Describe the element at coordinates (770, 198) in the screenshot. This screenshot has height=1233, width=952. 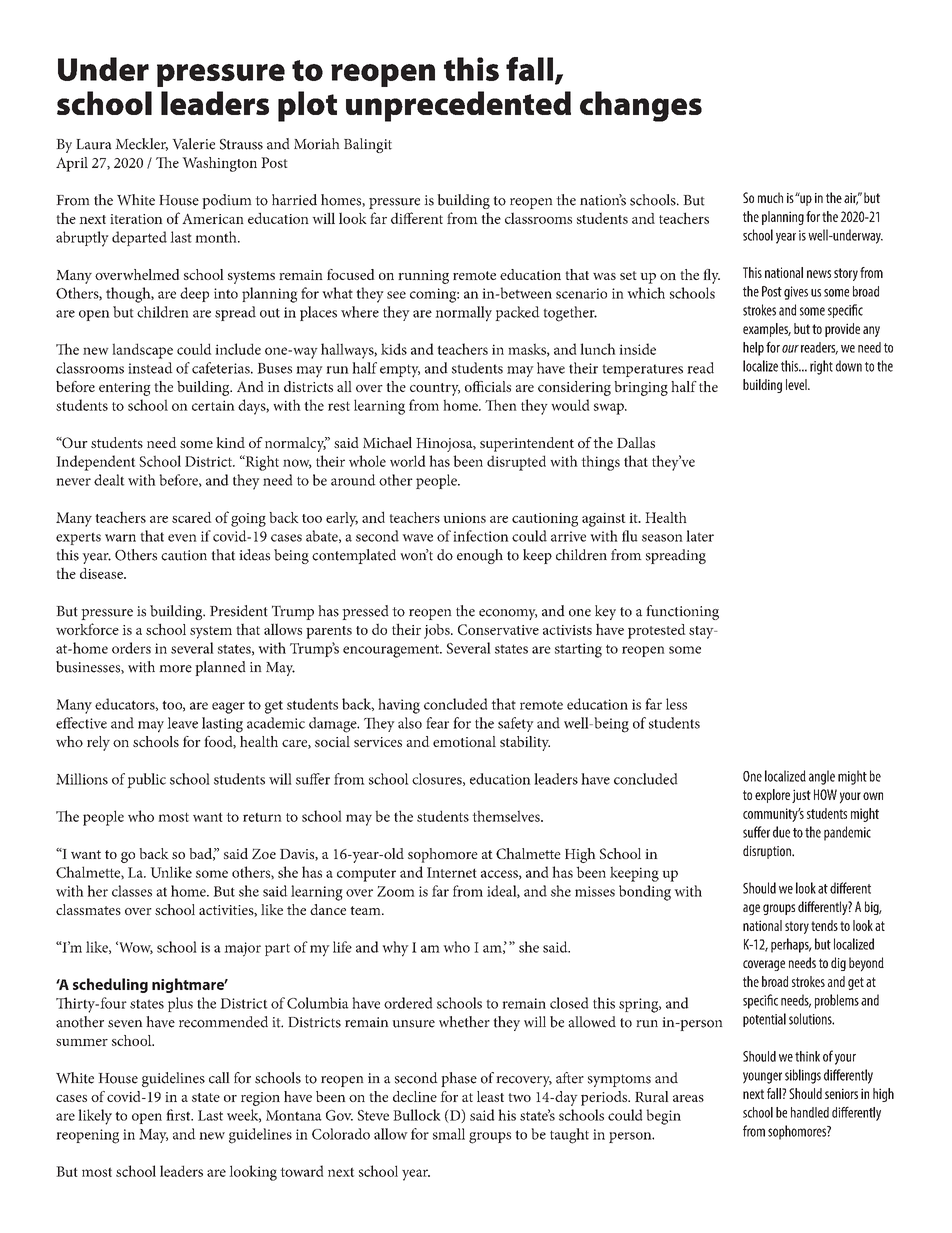
I see `much` at that location.
